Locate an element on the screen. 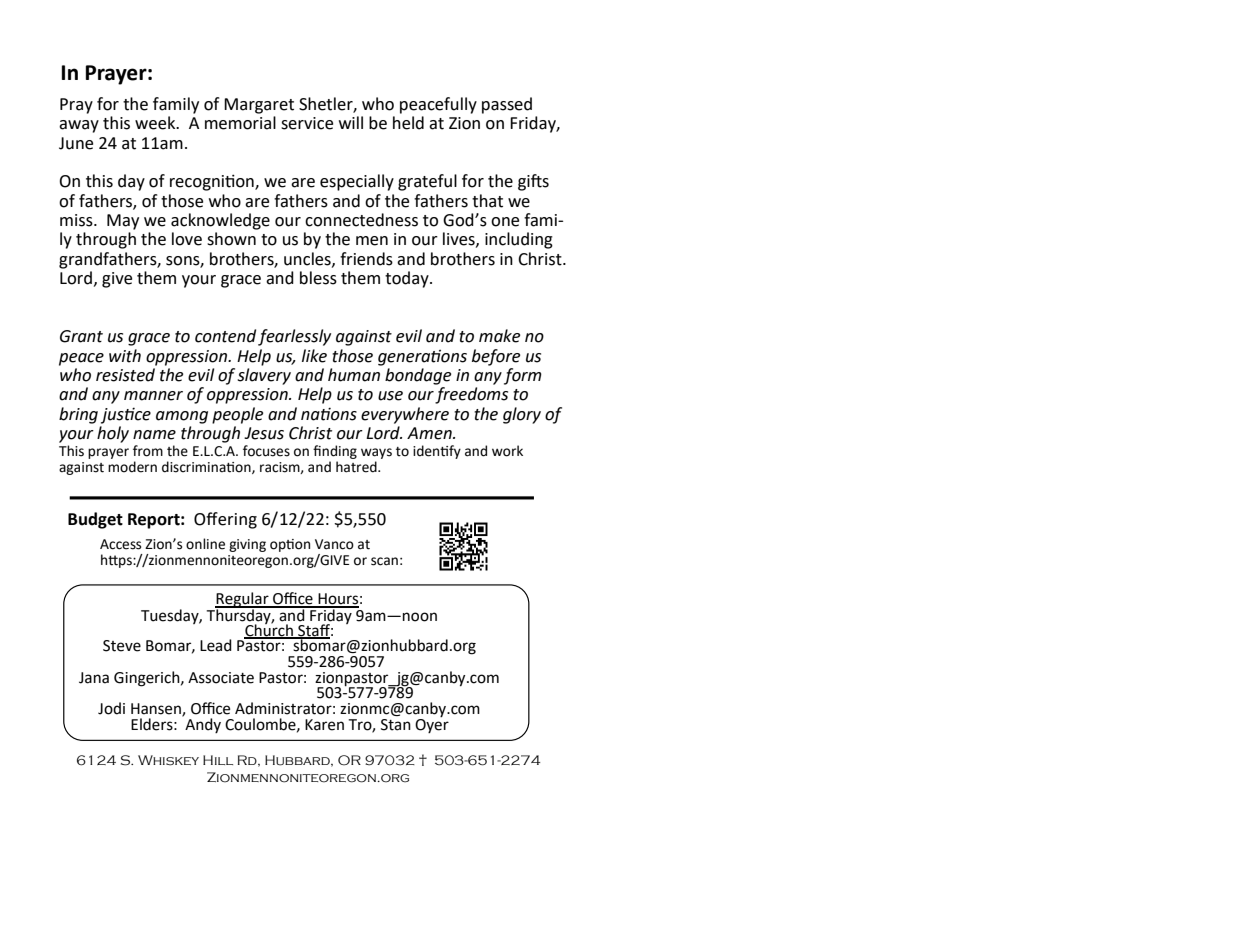 This screenshot has height=952, width=1233. Whiskey is located at coordinates (168, 760).
